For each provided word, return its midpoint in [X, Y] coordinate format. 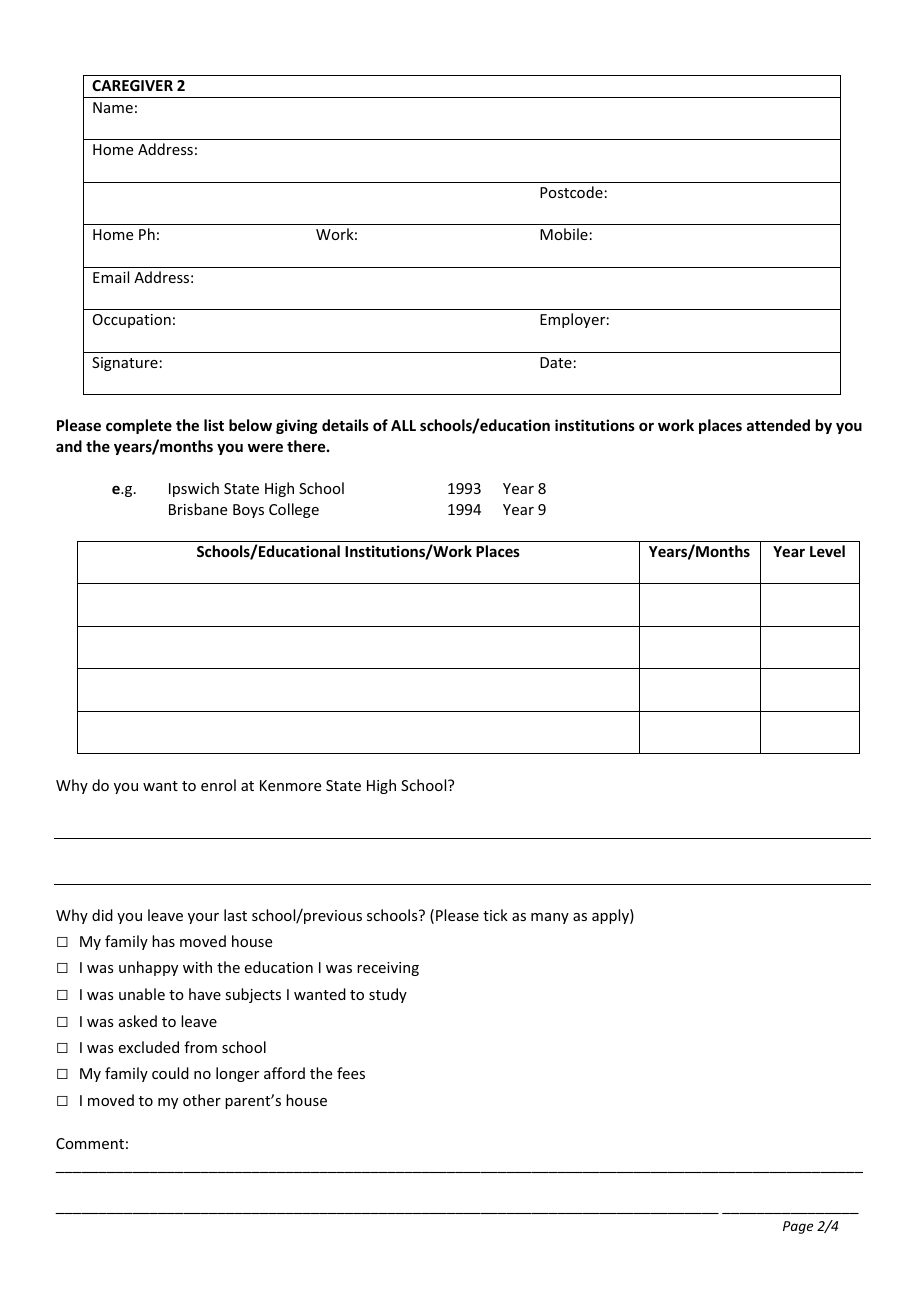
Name [113, 107]
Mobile [564, 234]
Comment [90, 1143]
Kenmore [290, 785]
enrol [218, 785]
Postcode [571, 192]
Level [827, 551]
